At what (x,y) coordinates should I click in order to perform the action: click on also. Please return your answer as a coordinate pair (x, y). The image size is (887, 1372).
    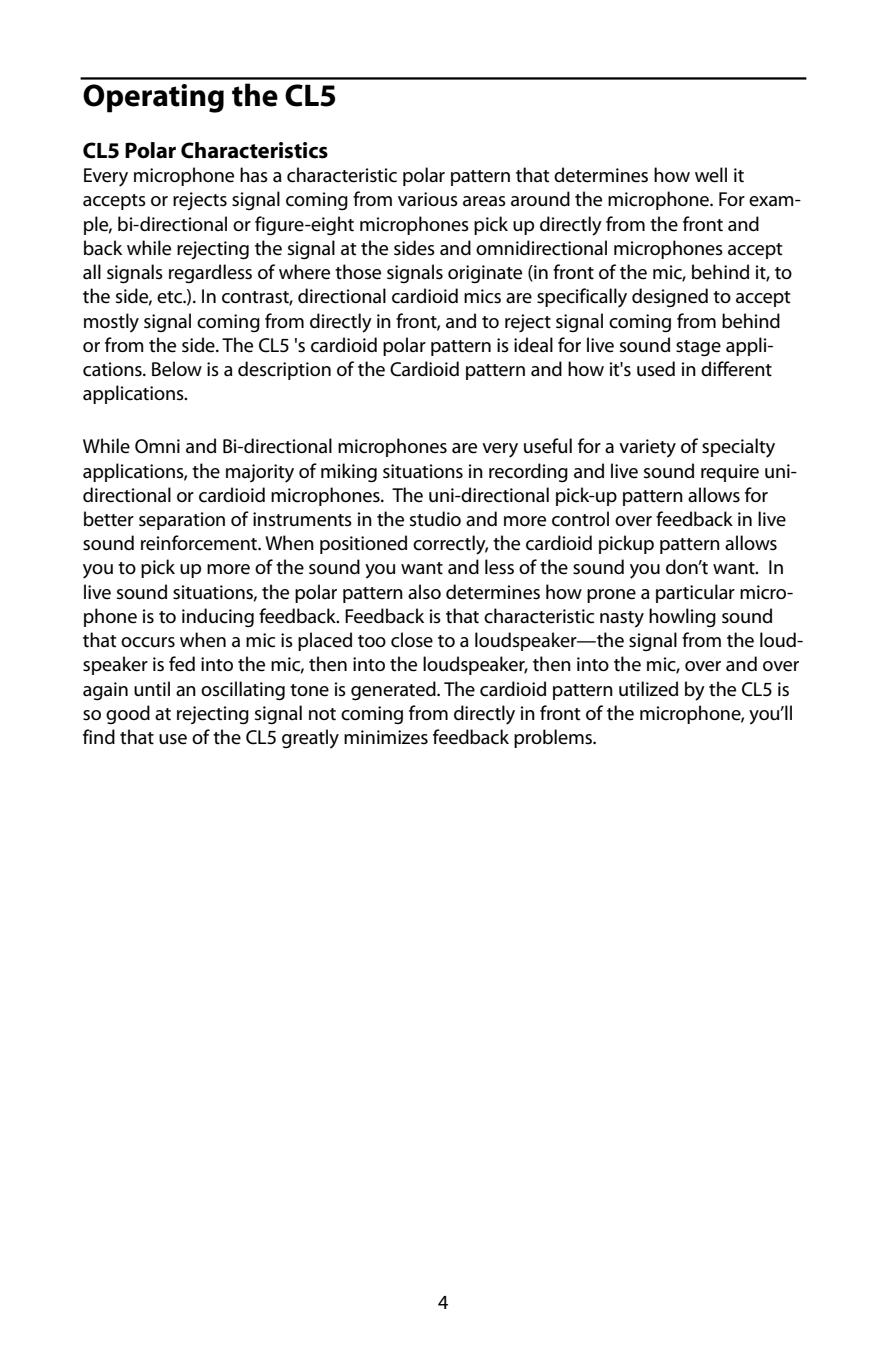
    Looking at the image, I should click on (424, 592).
